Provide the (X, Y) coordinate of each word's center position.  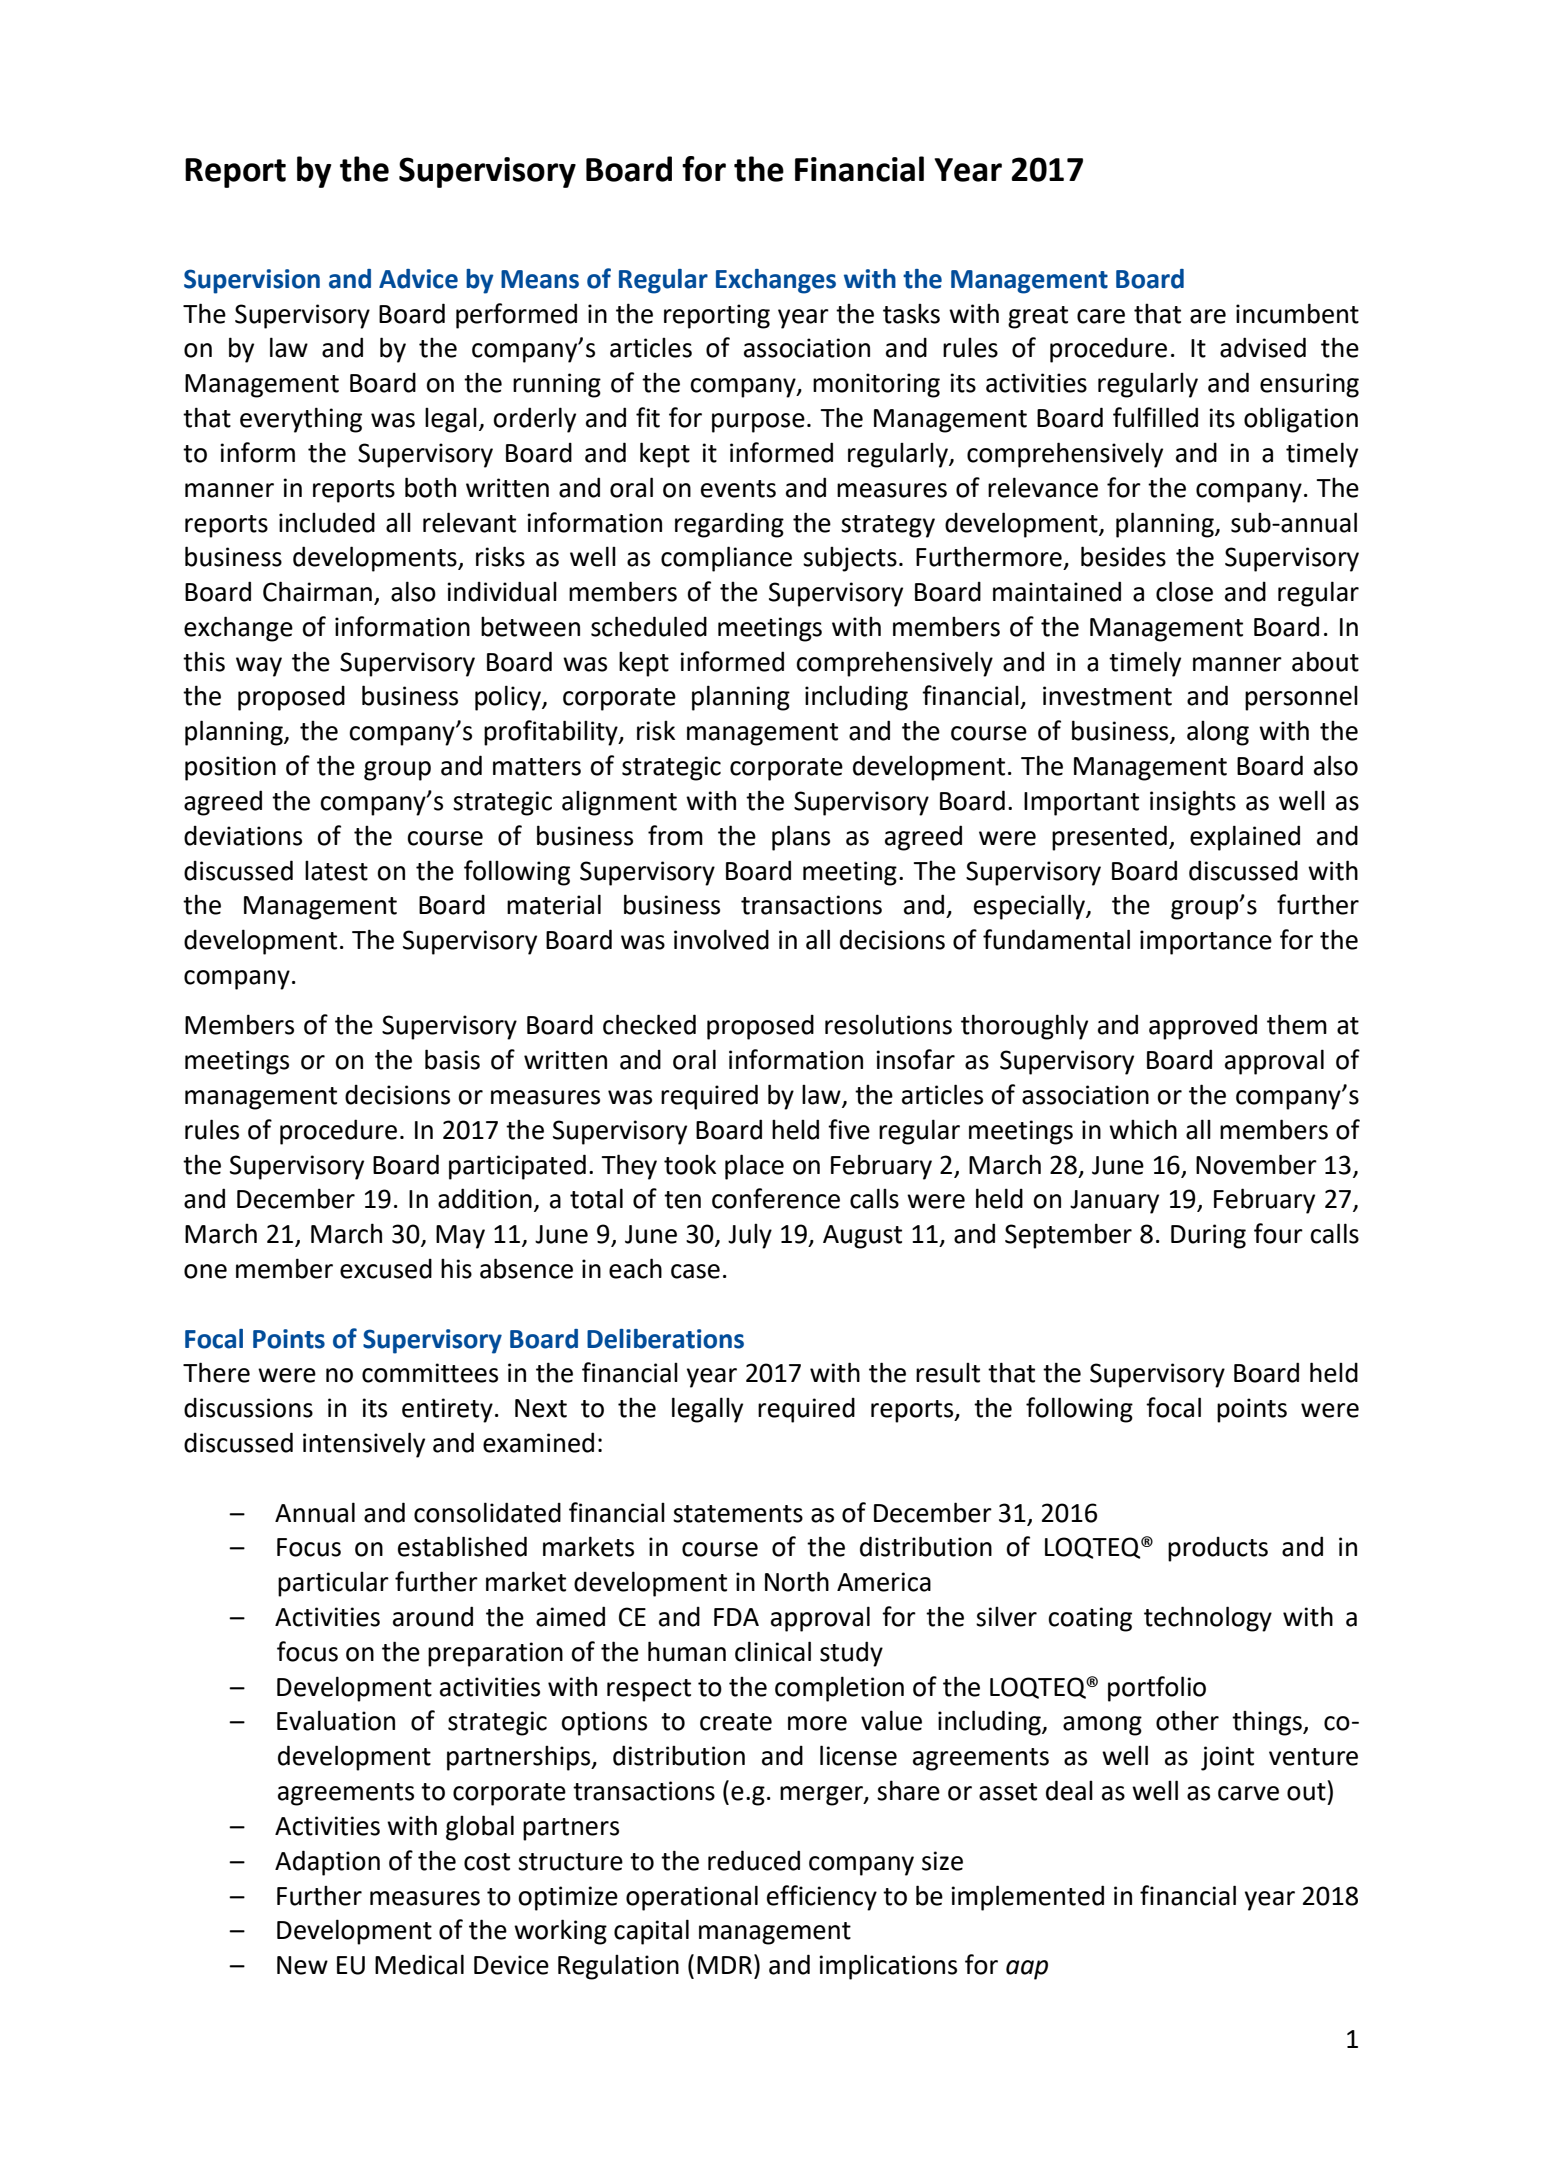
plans (801, 838)
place (754, 1167)
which (1143, 1129)
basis (452, 1059)
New (302, 1965)
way (259, 667)
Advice (418, 279)
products (1218, 1549)
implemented (1027, 1898)
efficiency (822, 1898)
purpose (758, 423)
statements (738, 1514)
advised (1263, 347)
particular (333, 1584)
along (1218, 733)
